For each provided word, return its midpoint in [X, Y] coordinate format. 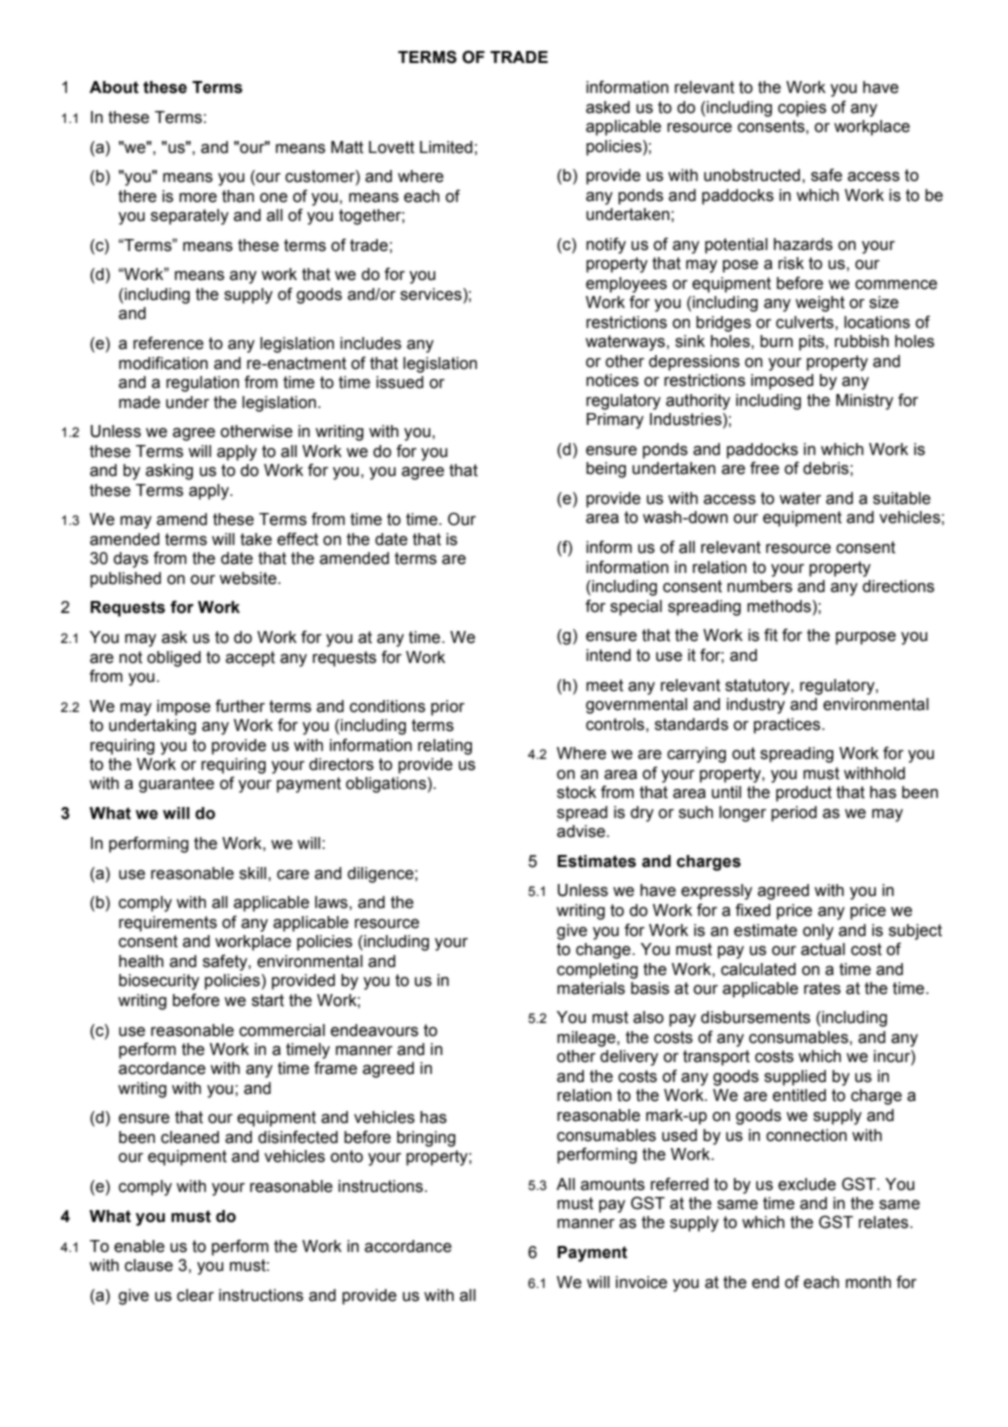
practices [788, 726]
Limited [446, 147]
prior [448, 708]
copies [802, 109]
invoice [641, 1282]
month [868, 1282]
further [240, 706]
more [198, 198]
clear [195, 1295]
